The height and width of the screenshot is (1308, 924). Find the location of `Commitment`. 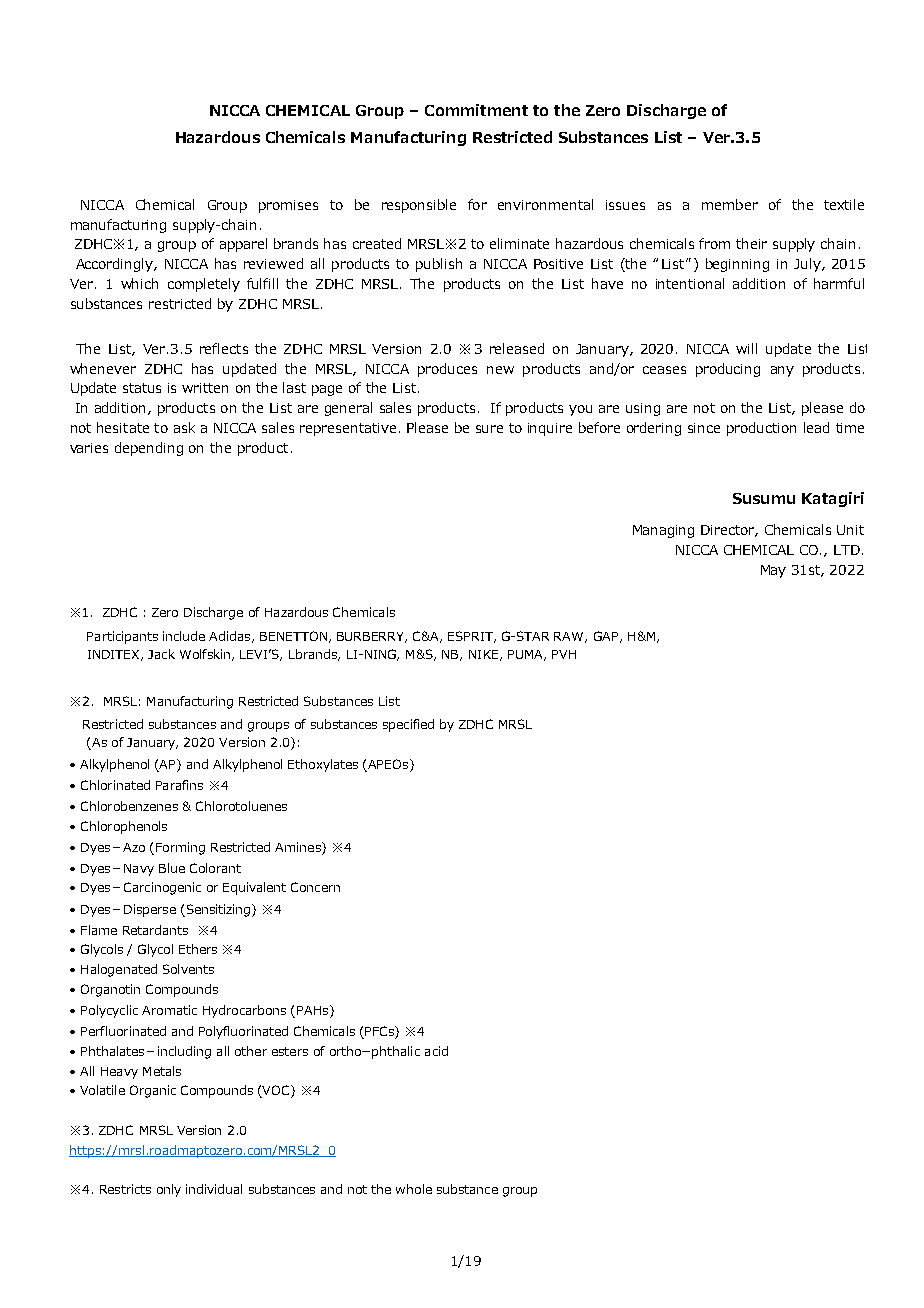

Commitment is located at coordinates (476, 110).
